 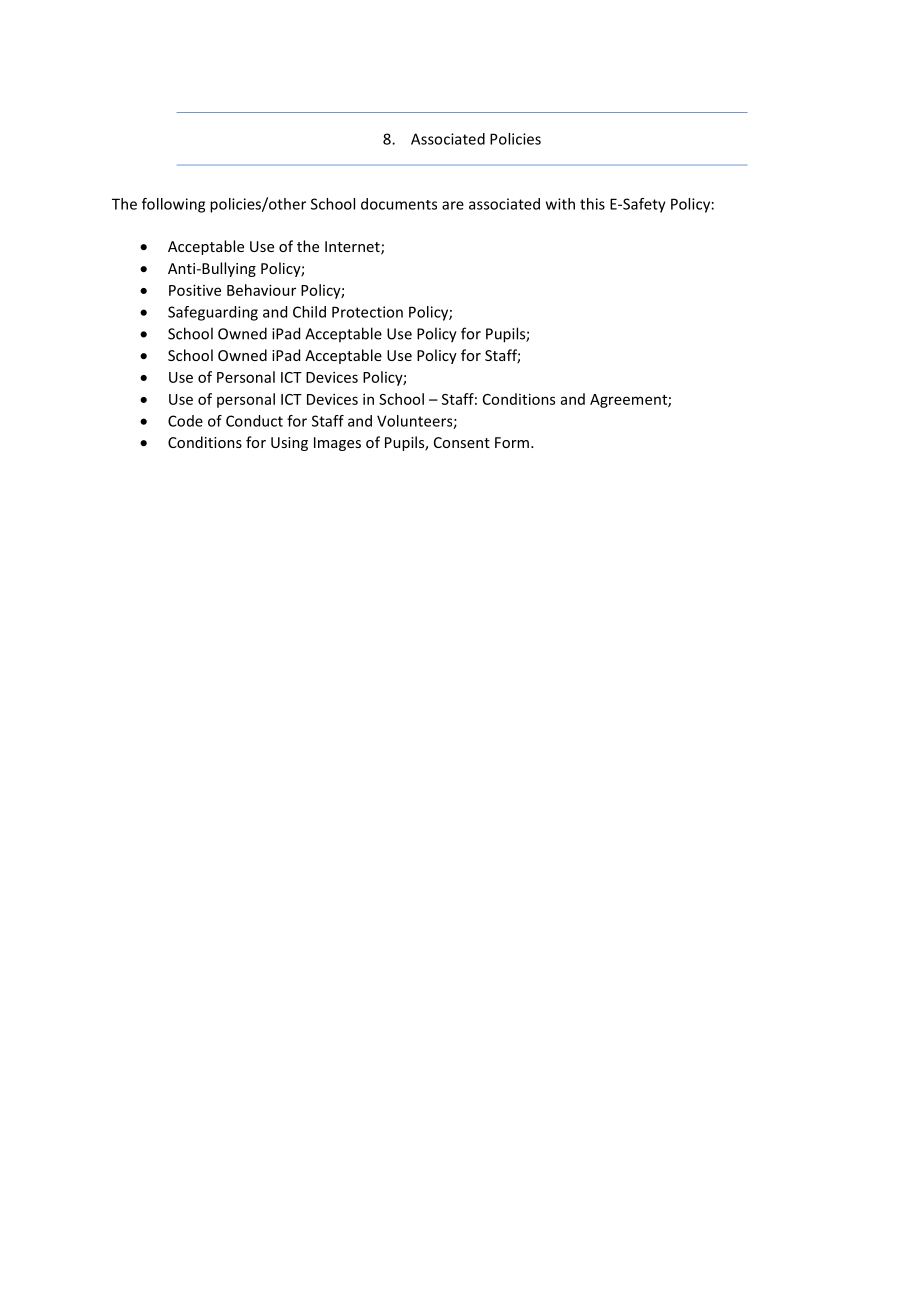 What do you see at coordinates (560, 204) in the page?
I see `with` at bounding box center [560, 204].
